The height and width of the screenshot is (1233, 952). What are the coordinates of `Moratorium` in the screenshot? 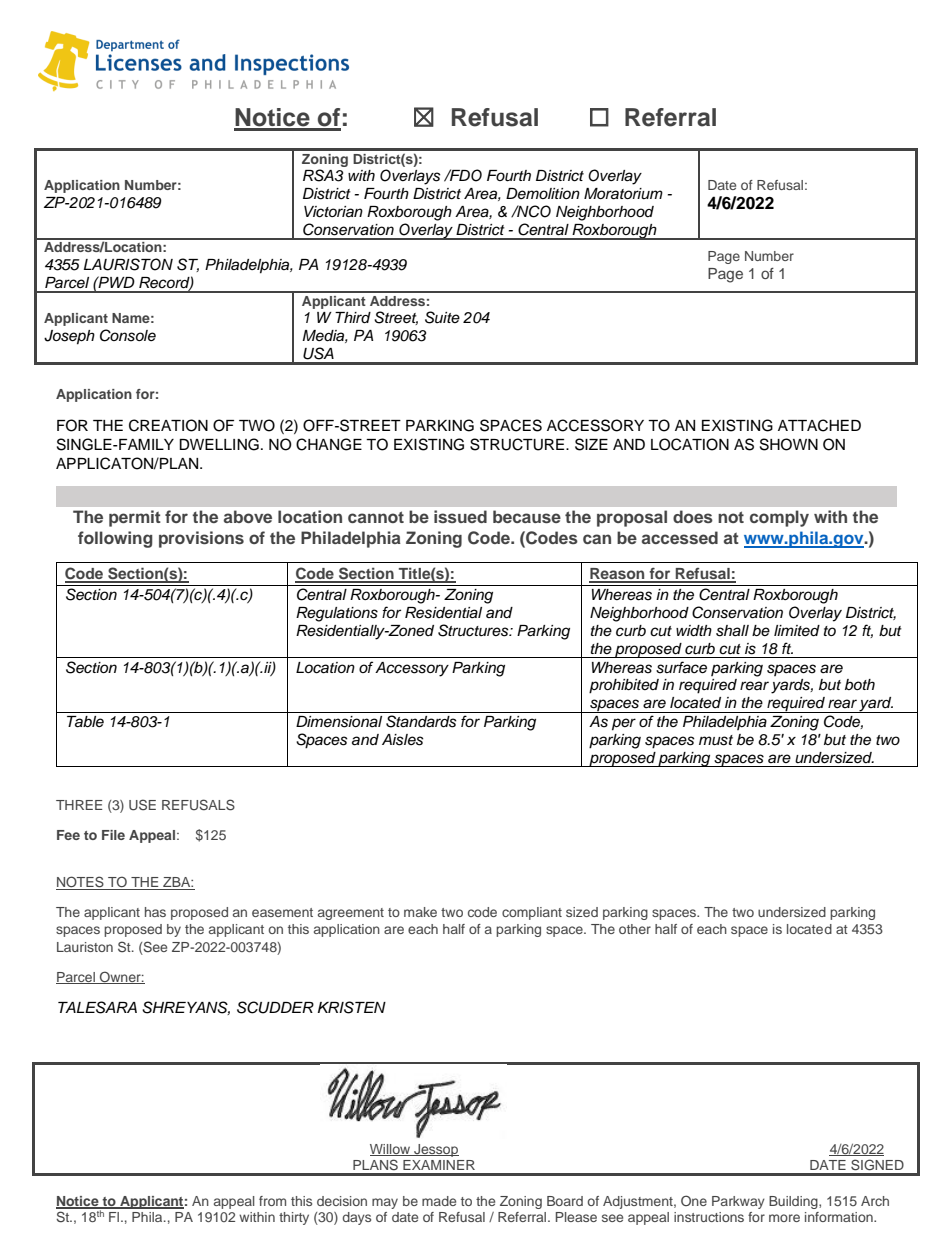 It's located at (623, 194).
